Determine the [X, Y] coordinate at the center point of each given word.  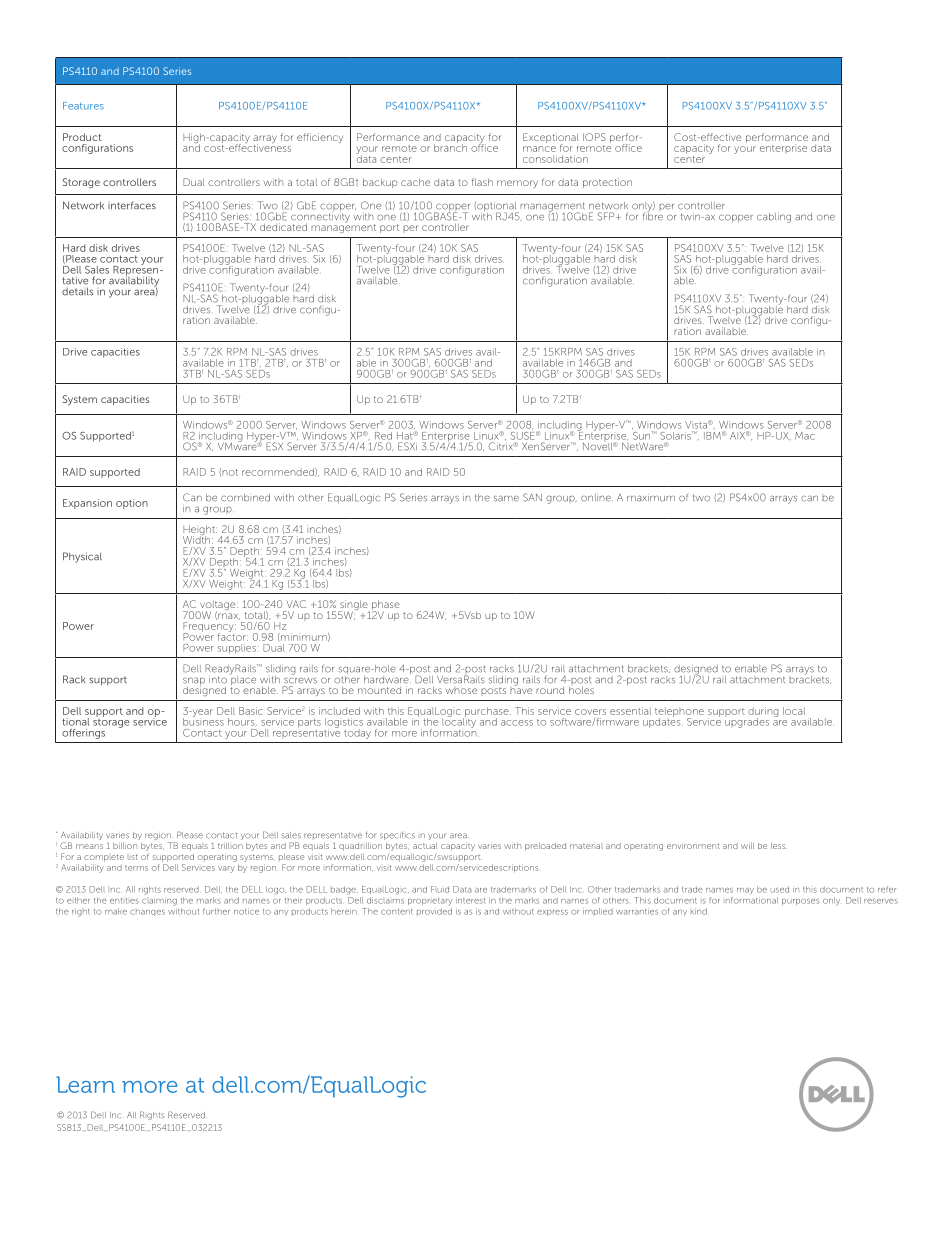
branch [450, 147]
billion [125, 845]
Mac [805, 436]
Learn [85, 1084]
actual [425, 846]
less [778, 846]
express [552, 913]
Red [383, 436]
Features [83, 106]
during [763, 713]
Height [200, 531]
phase [384, 606]
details [77, 291]
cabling [774, 218]
